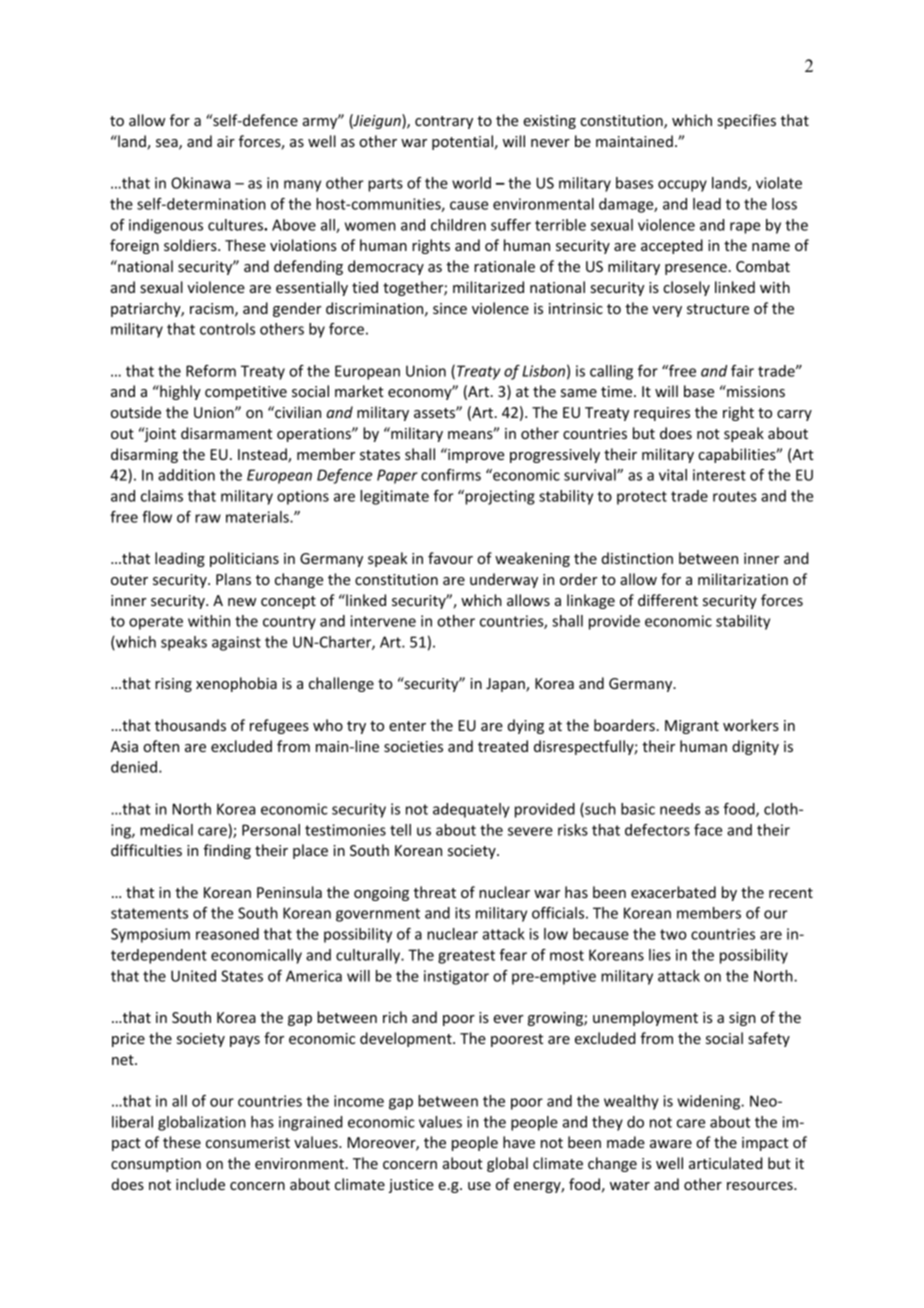  What do you see at coordinates (506, 685) in the document?
I see `Japan` at bounding box center [506, 685].
